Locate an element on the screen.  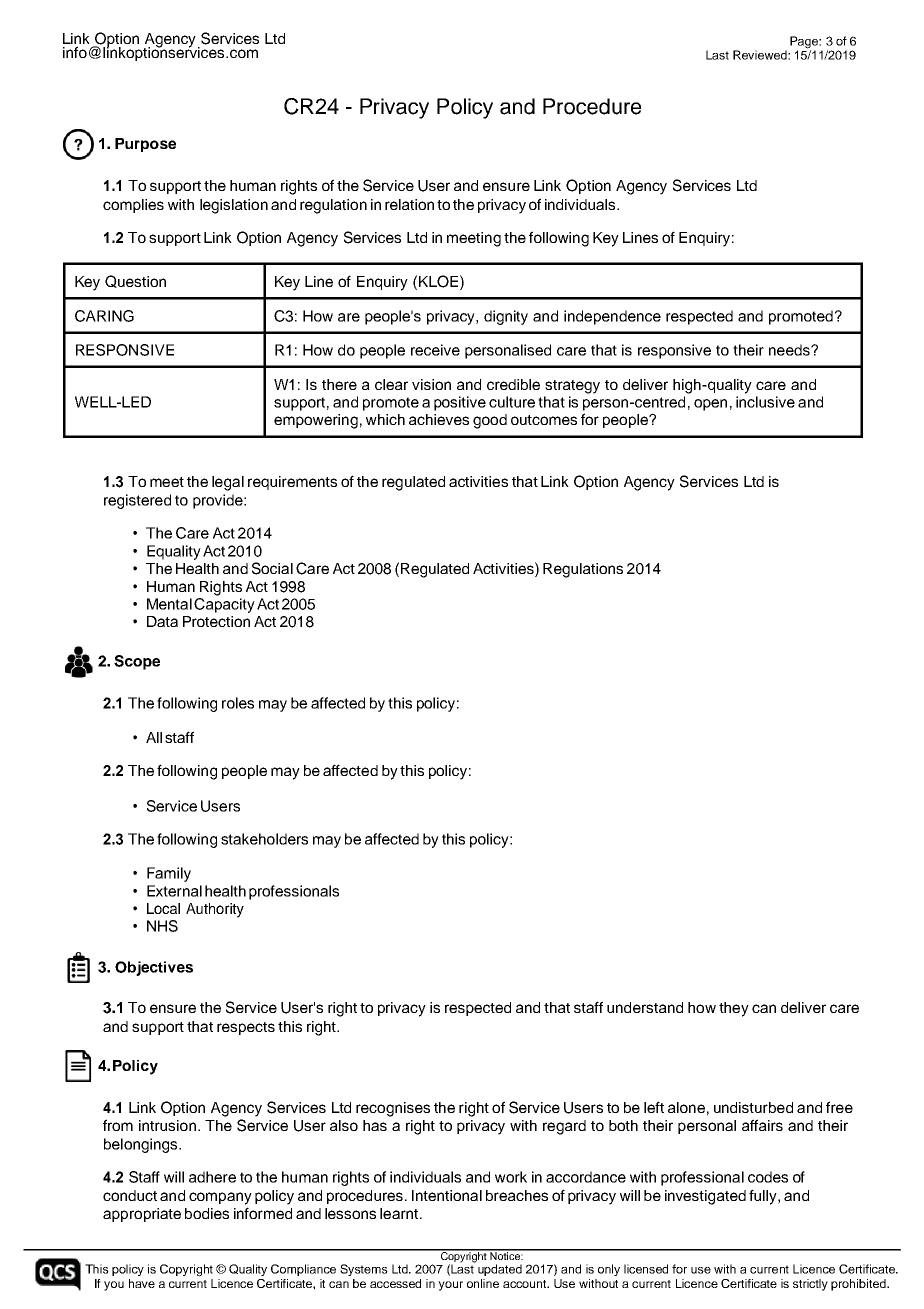
legislation is located at coordinates (234, 206).
